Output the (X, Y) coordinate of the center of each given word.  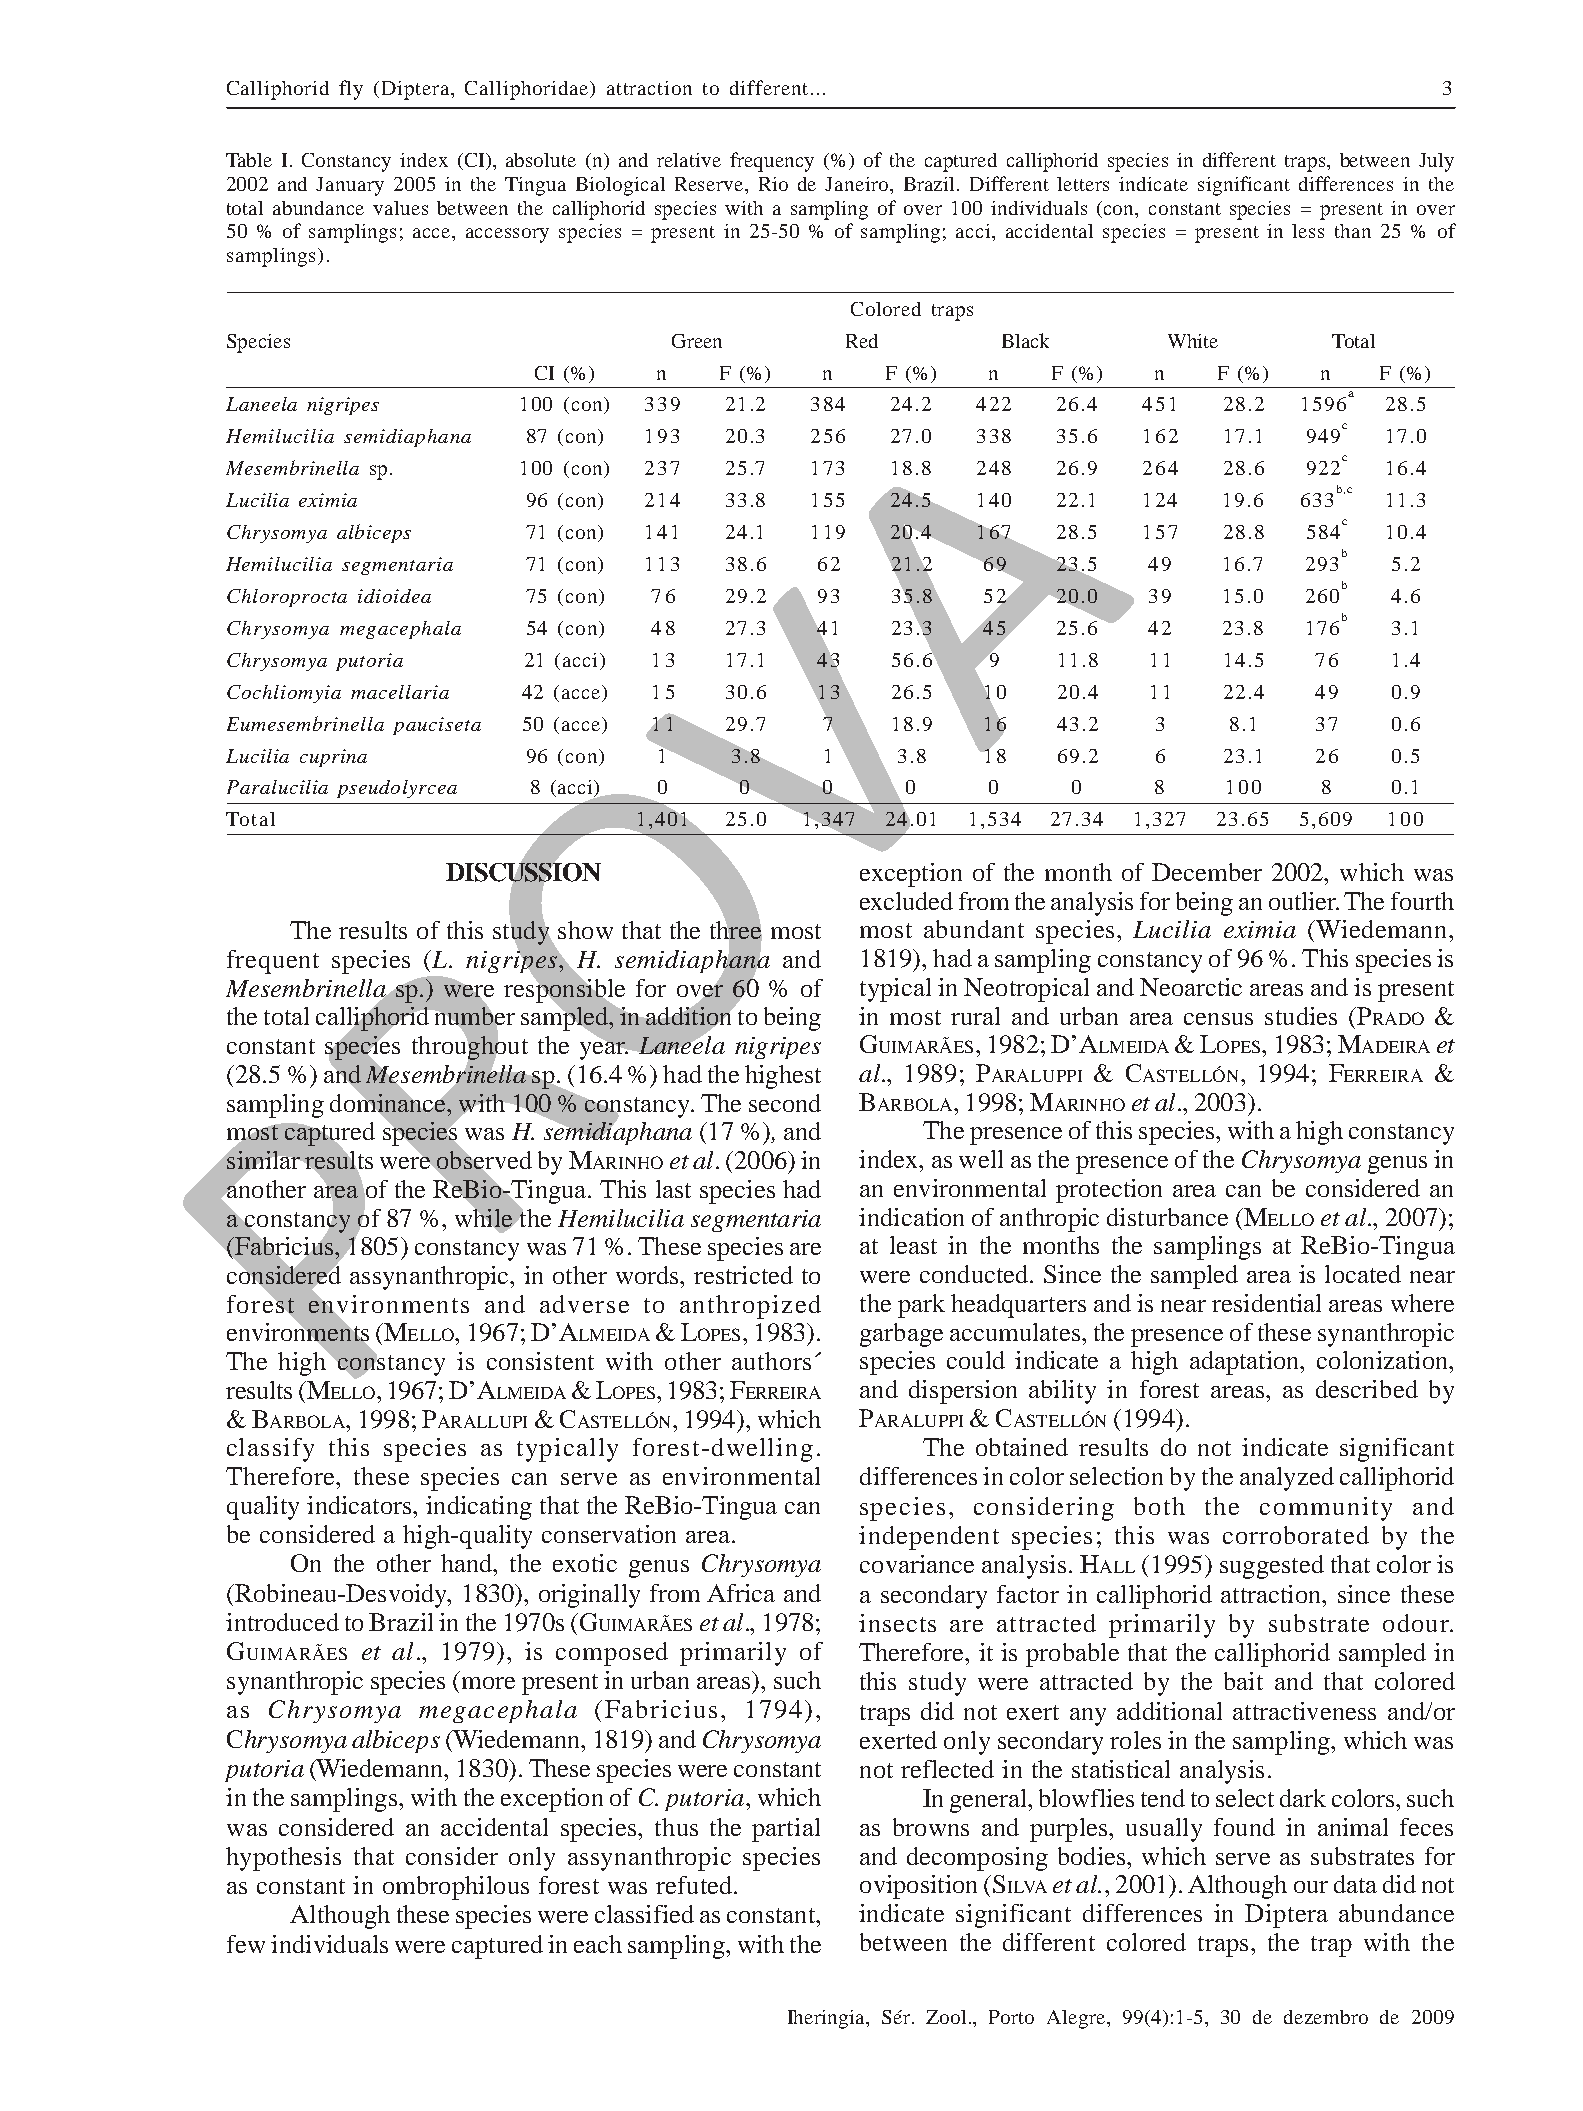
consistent (540, 1361)
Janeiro (858, 184)
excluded (906, 901)
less (1308, 231)
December (1207, 872)
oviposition (918, 1887)
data (1355, 1884)
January (350, 186)
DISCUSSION (523, 872)
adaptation (1246, 1363)
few (246, 1944)
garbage (901, 1335)
